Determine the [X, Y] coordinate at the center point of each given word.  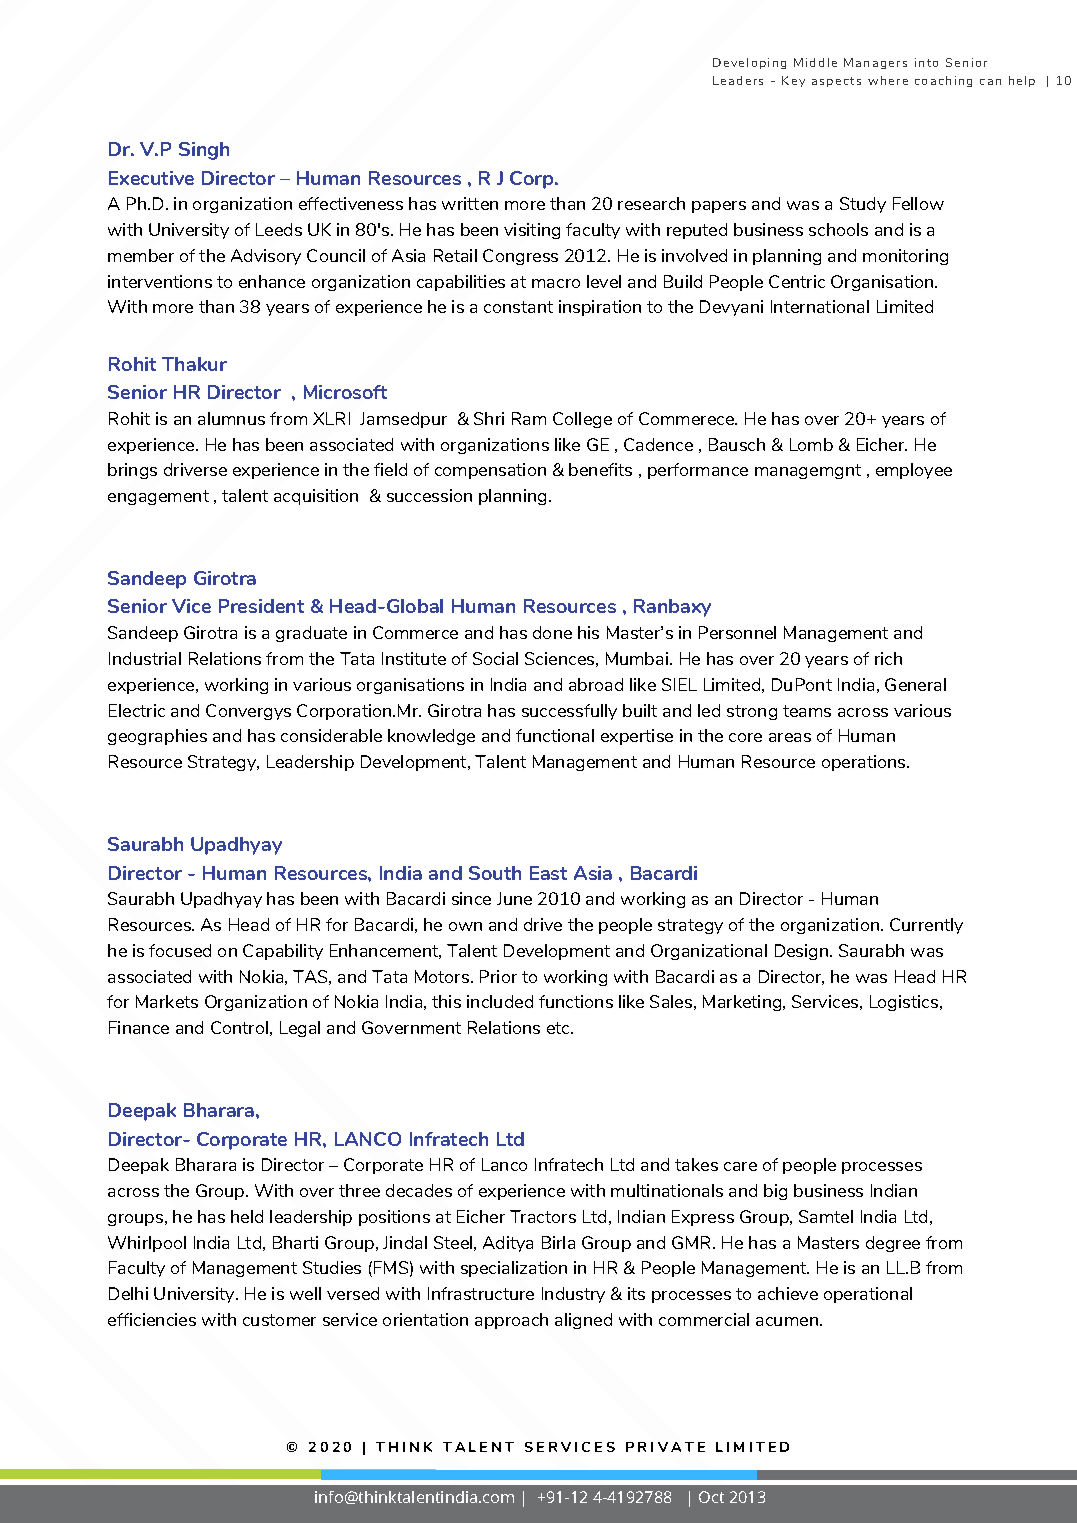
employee [914, 471]
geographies [157, 737]
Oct [711, 1497]
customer [279, 1320]
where [888, 80]
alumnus [231, 418]
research [651, 203]
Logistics [905, 1003]
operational [868, 1295]
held [247, 1216]
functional [555, 735]
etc [560, 1028]
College [582, 420]
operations [865, 763]
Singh [204, 151]
